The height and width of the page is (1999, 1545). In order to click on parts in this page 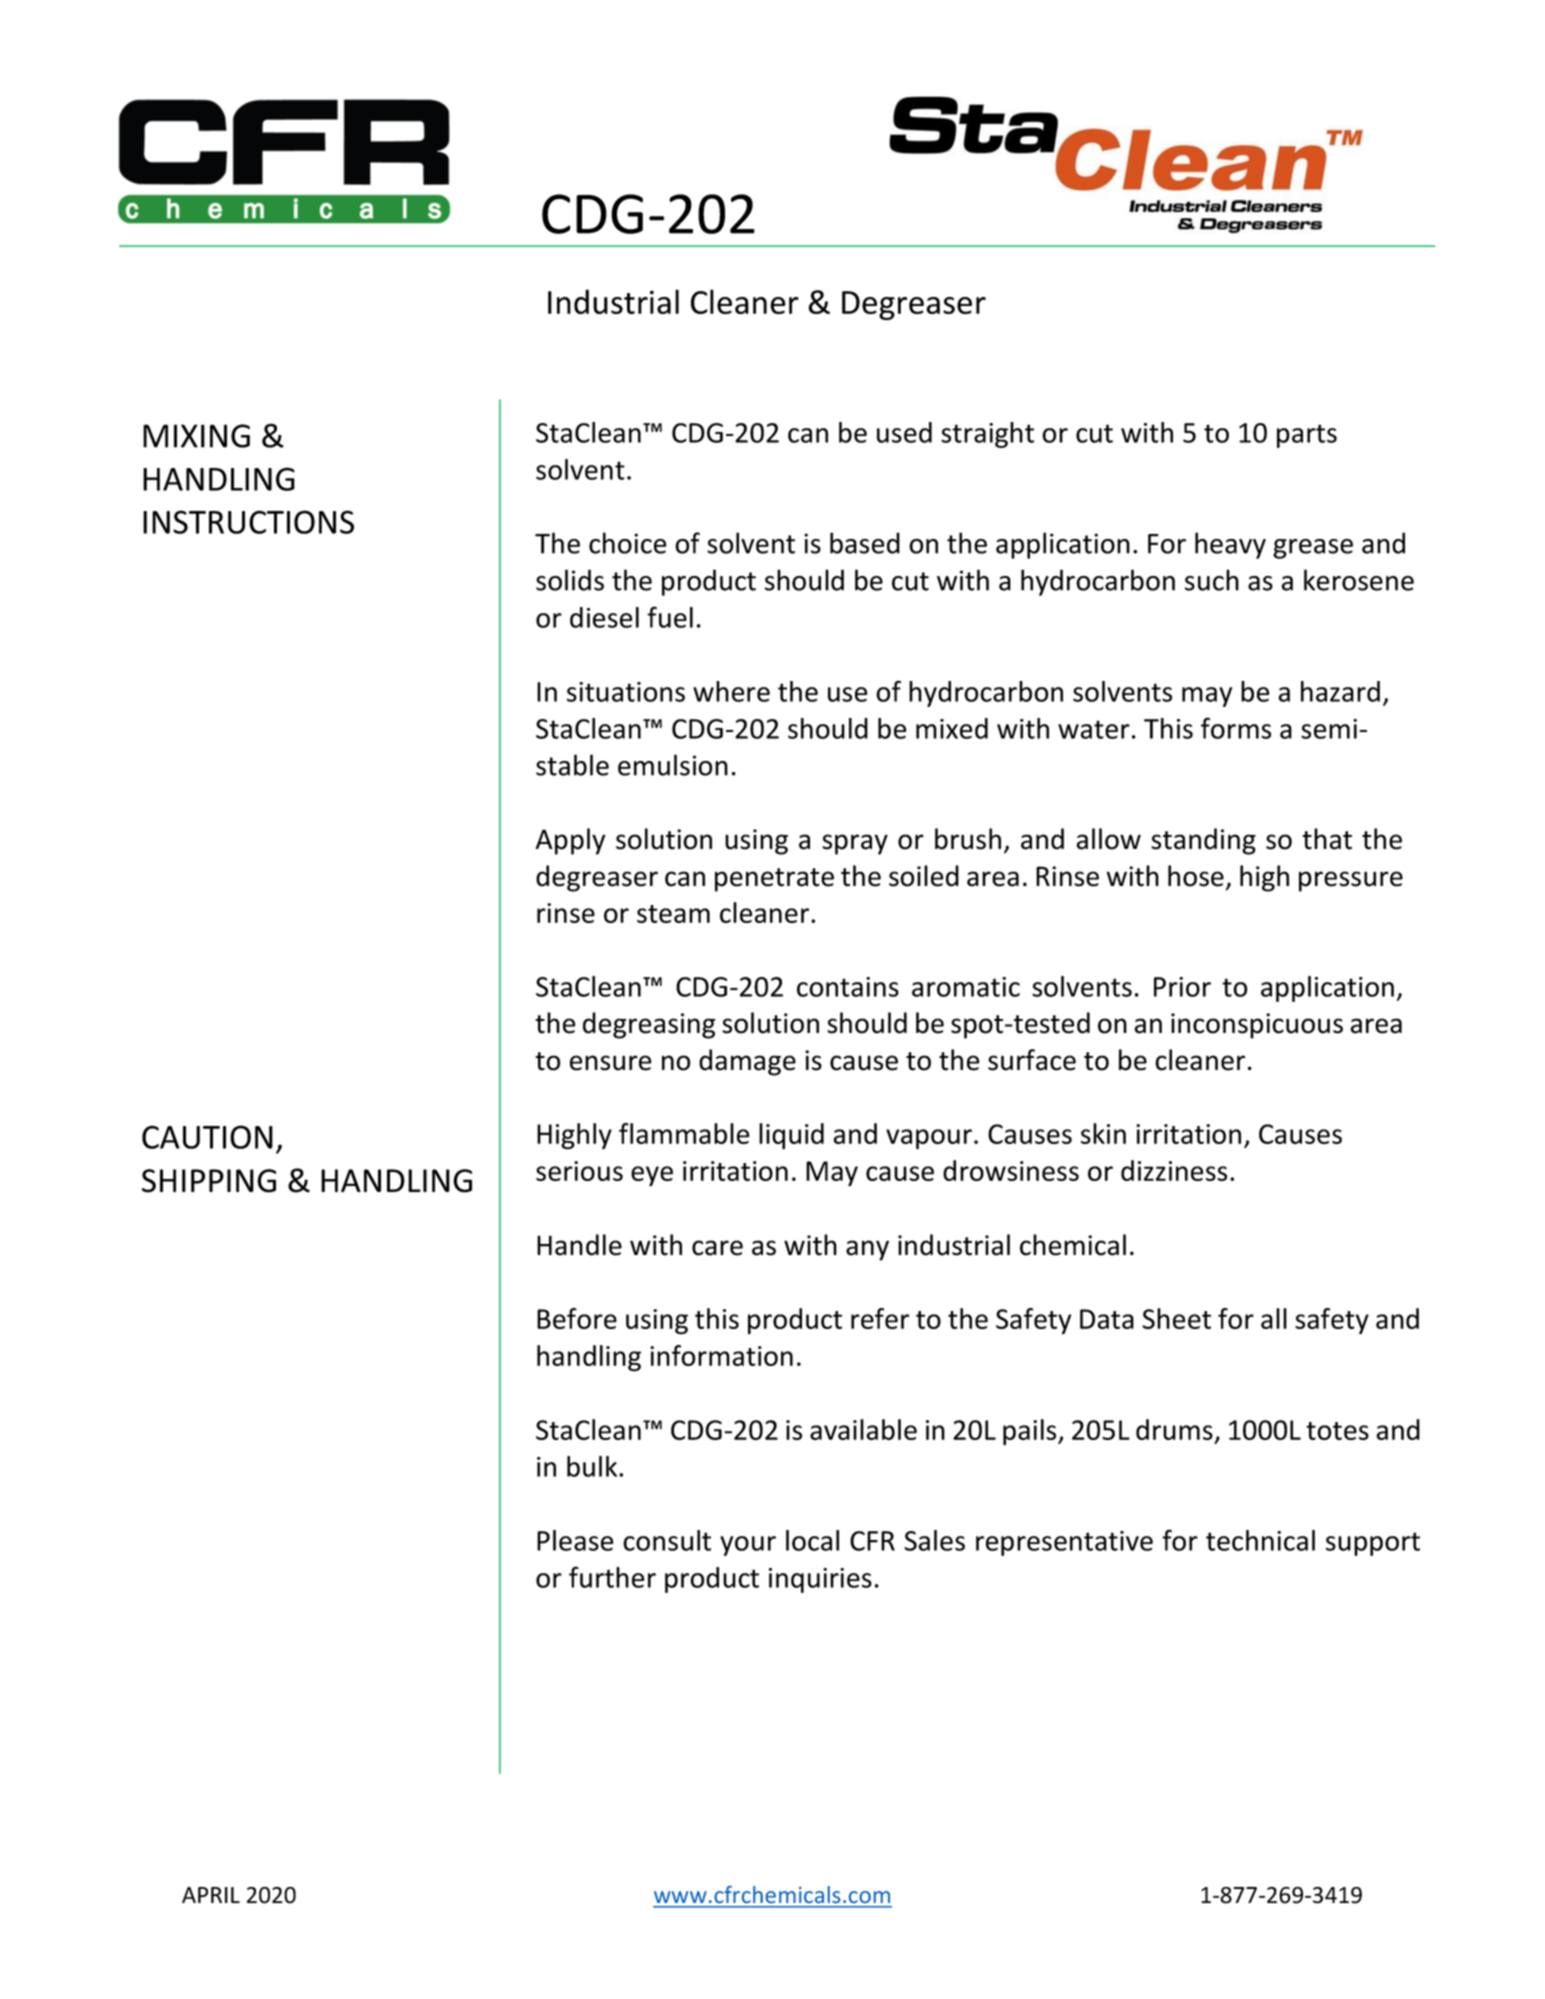, I will do `click(1307, 436)`.
